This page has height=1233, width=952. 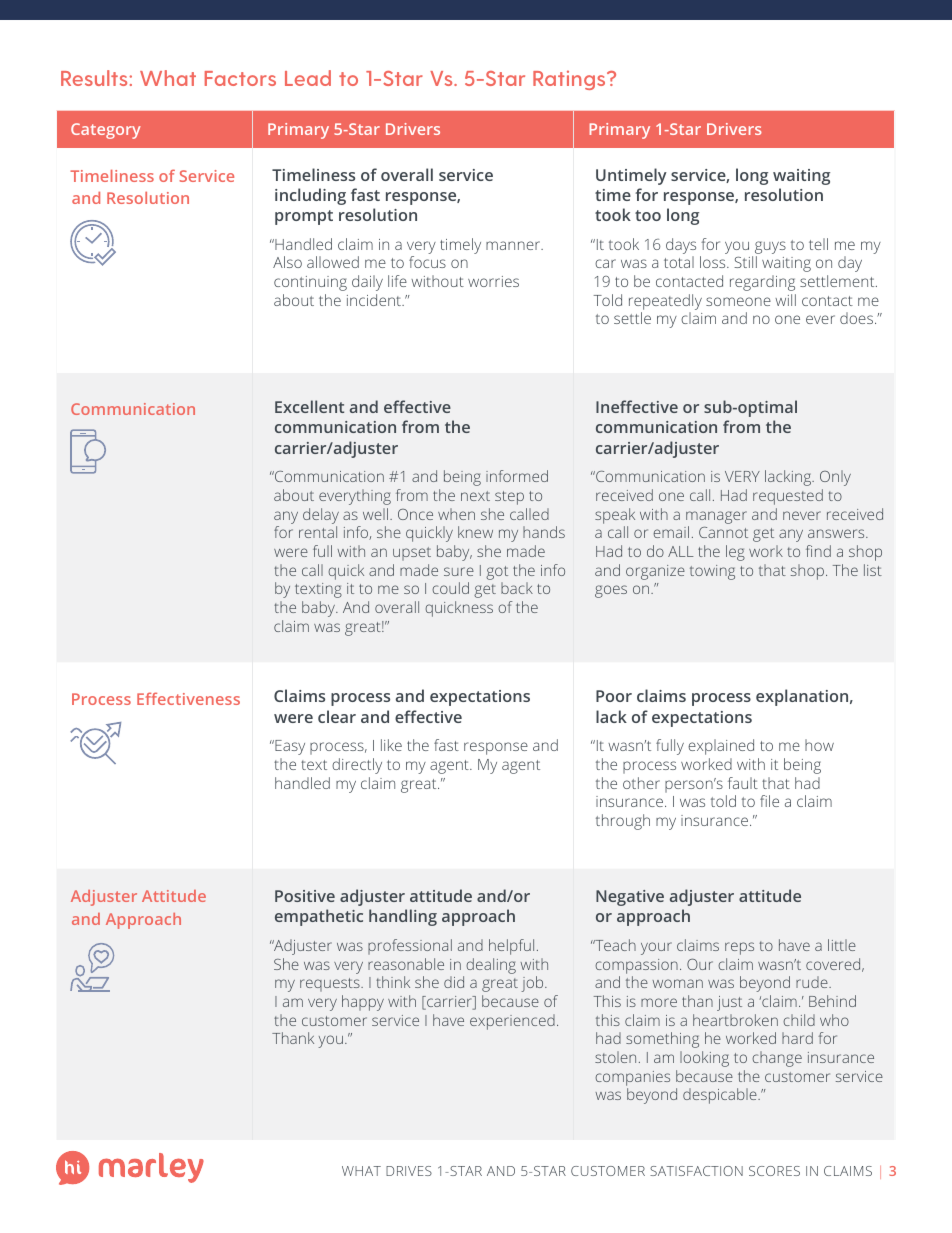 I want to click on tell, so click(x=818, y=244).
